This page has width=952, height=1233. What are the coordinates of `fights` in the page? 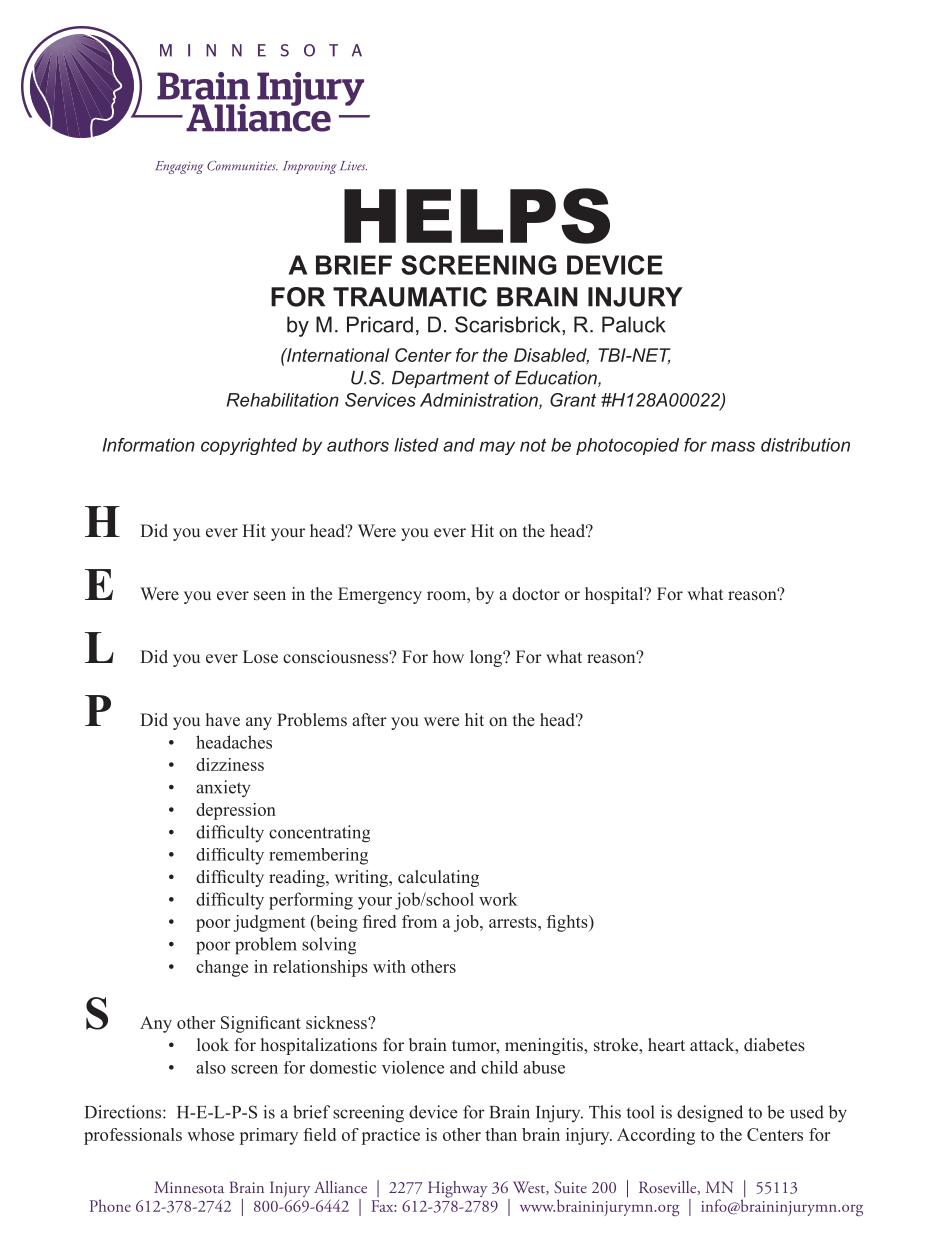 It's located at (568, 923).
